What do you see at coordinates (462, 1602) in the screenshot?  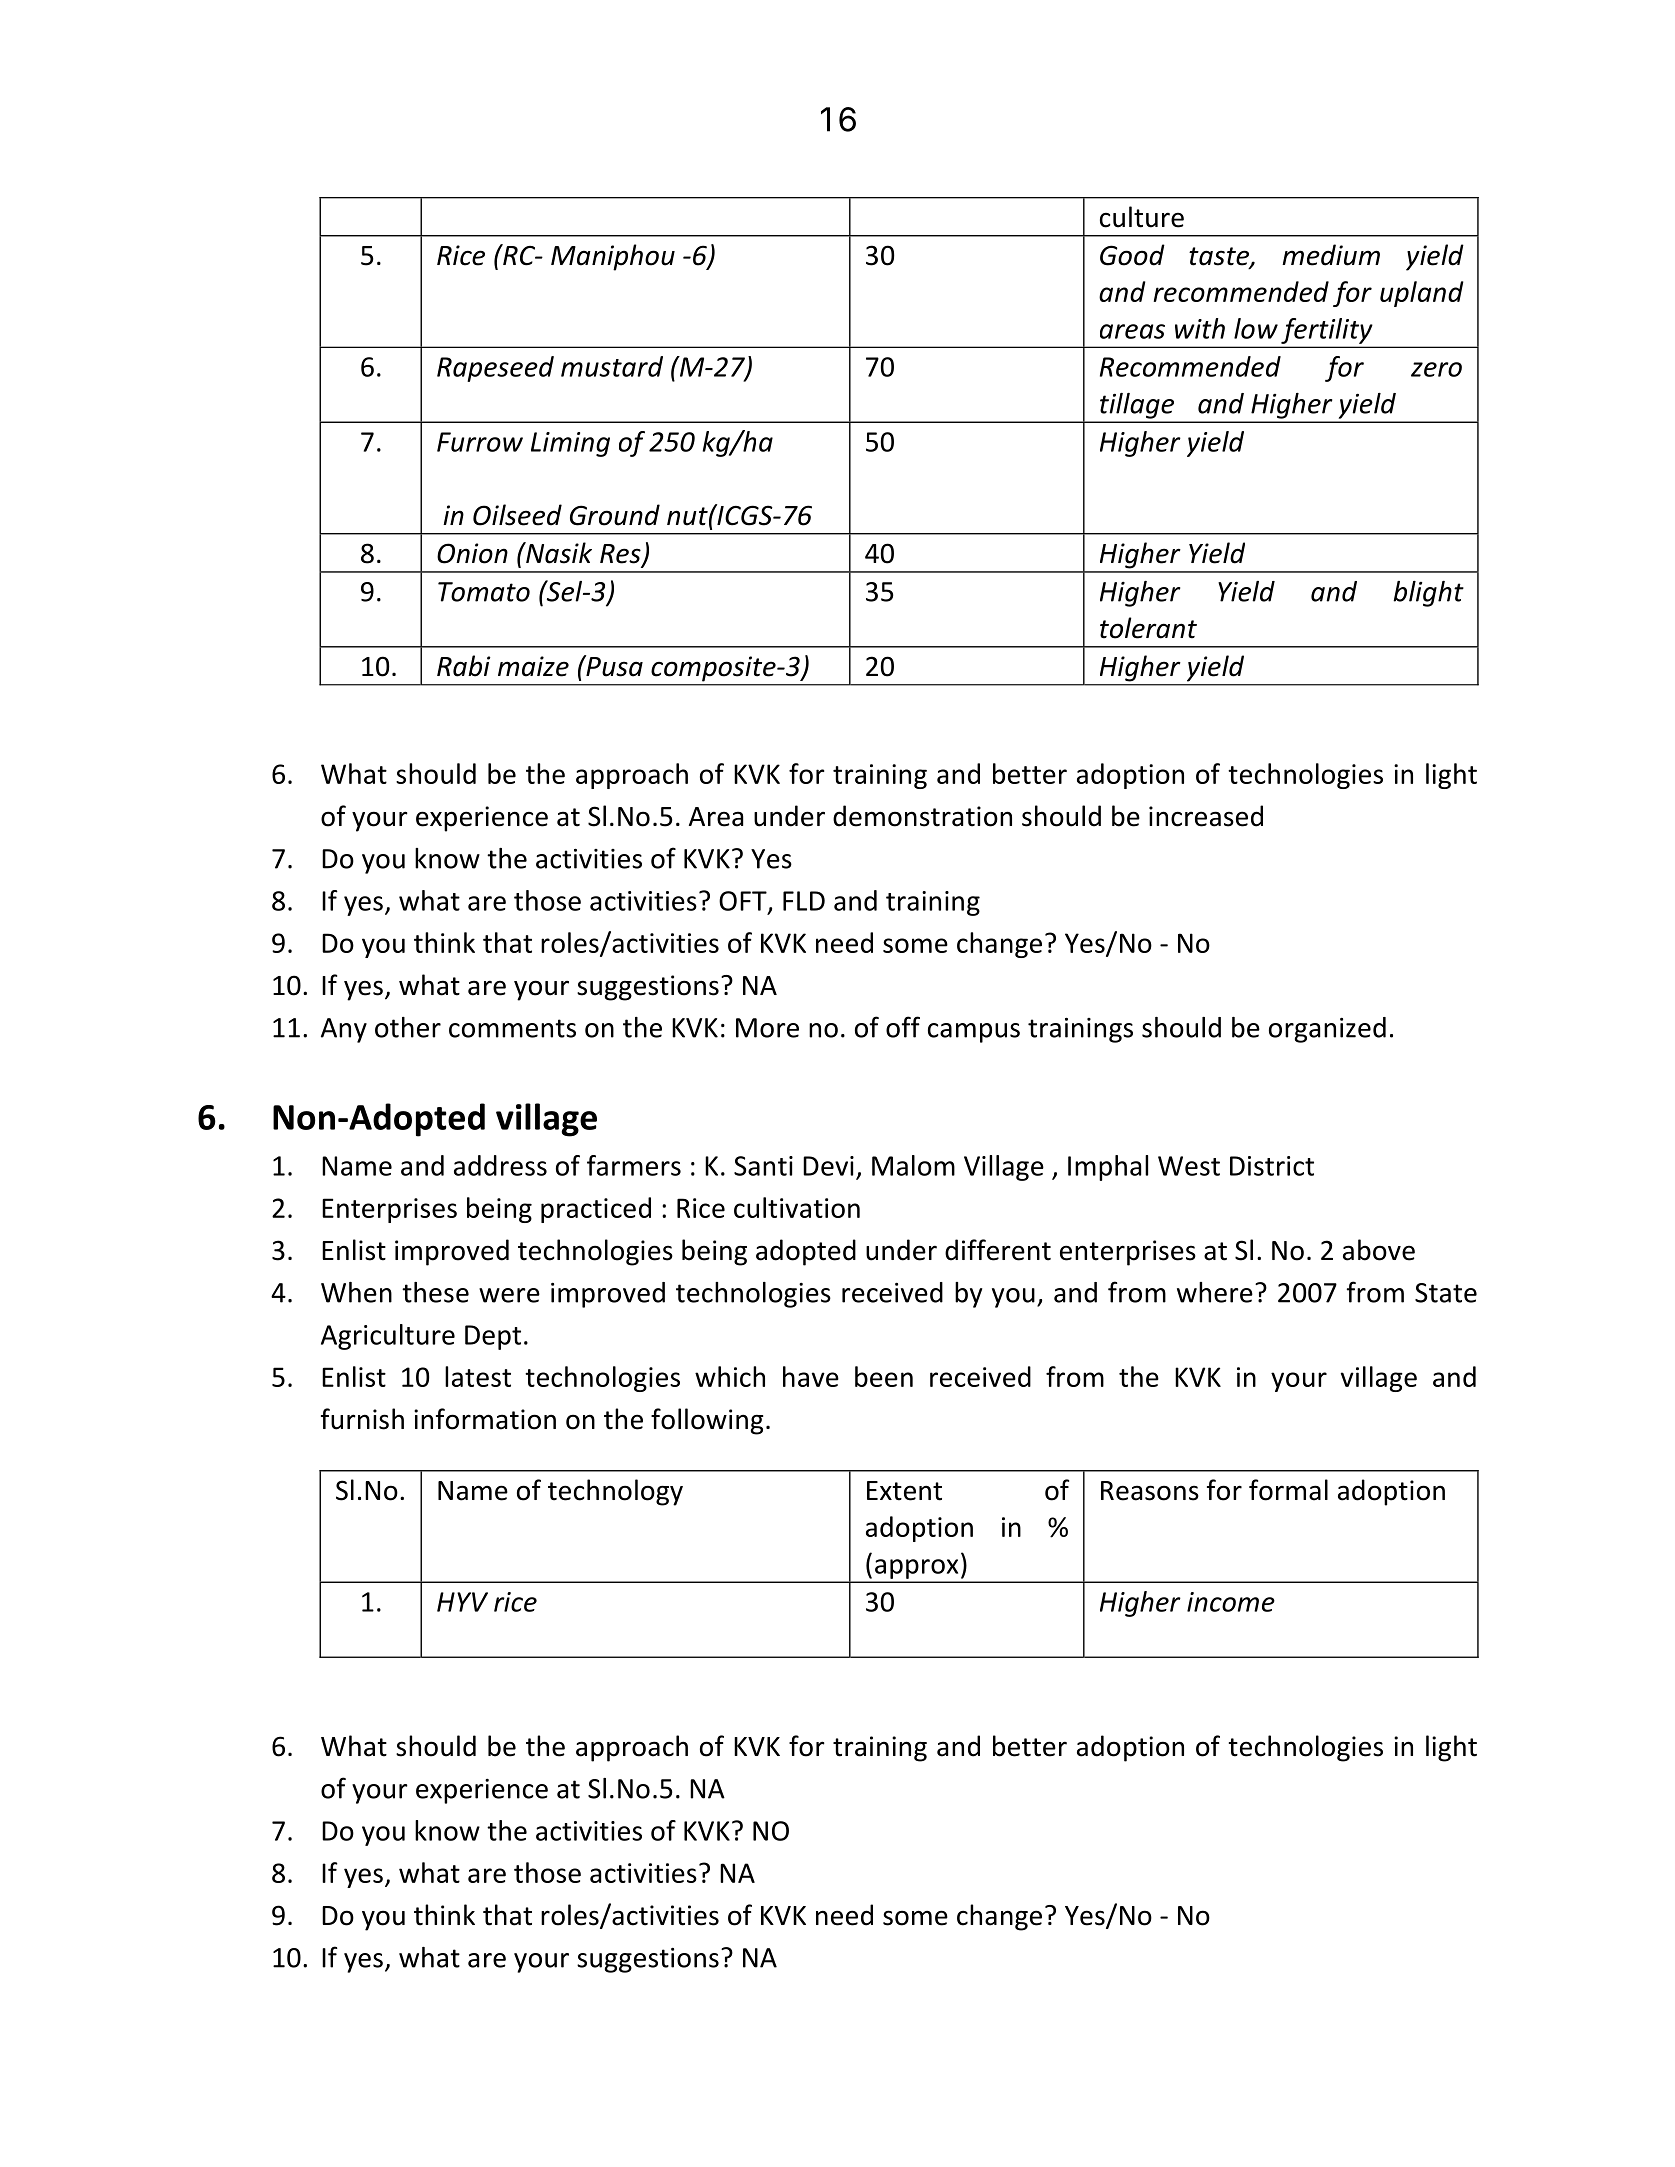 I see `HYV` at bounding box center [462, 1602].
